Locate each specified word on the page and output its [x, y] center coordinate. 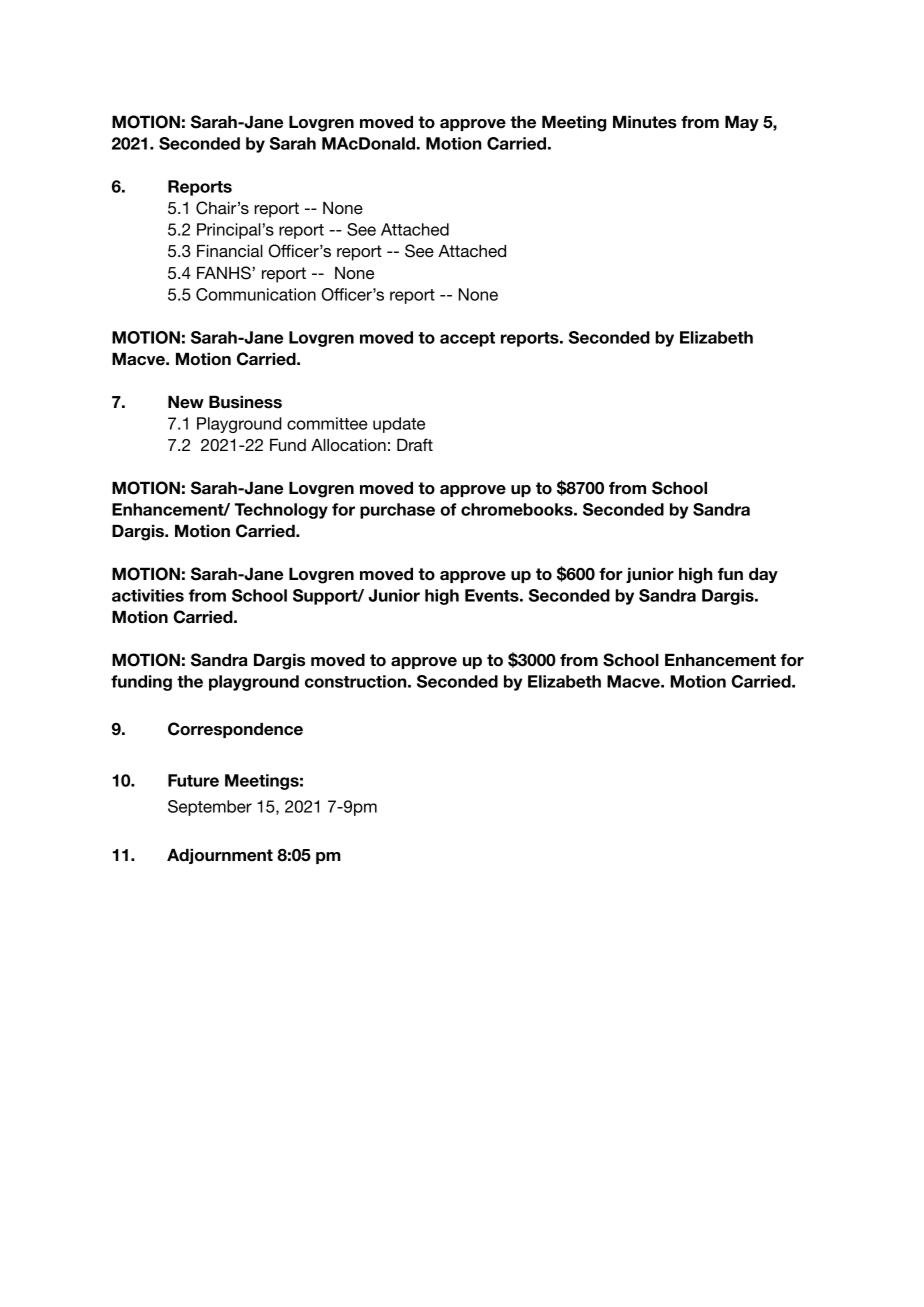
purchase [397, 511]
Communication [256, 294]
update [399, 425]
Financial [230, 251]
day [763, 575]
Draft [415, 444]
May [742, 123]
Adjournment [220, 856]
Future [193, 780]
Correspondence [235, 730]
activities [148, 595]
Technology [281, 511]
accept [467, 339]
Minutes [645, 122]
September [210, 808]
